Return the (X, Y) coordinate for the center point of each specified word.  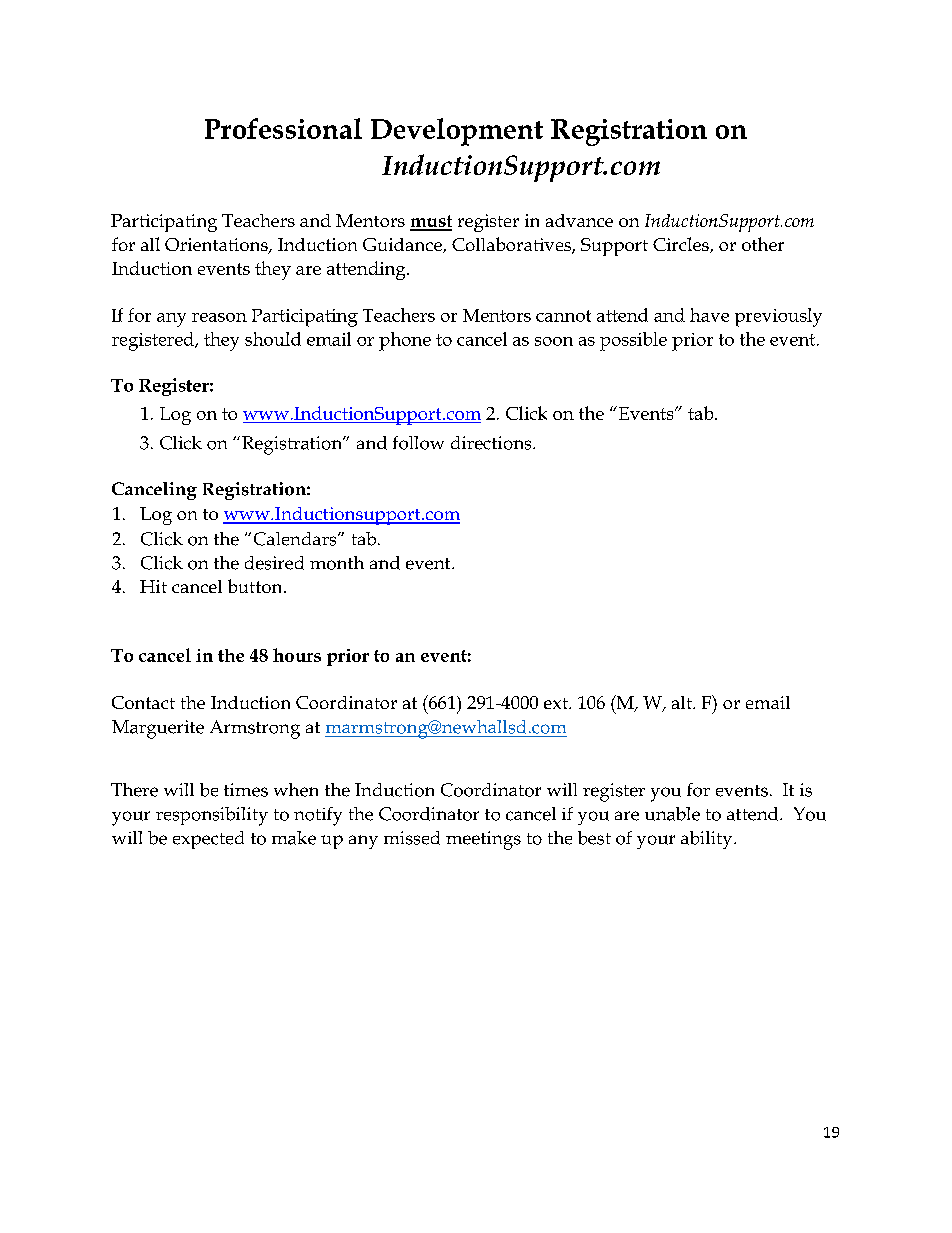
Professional (283, 128)
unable (672, 814)
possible (633, 341)
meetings (483, 840)
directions (492, 443)
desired (274, 563)
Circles (682, 245)
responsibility (212, 816)
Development (457, 132)
